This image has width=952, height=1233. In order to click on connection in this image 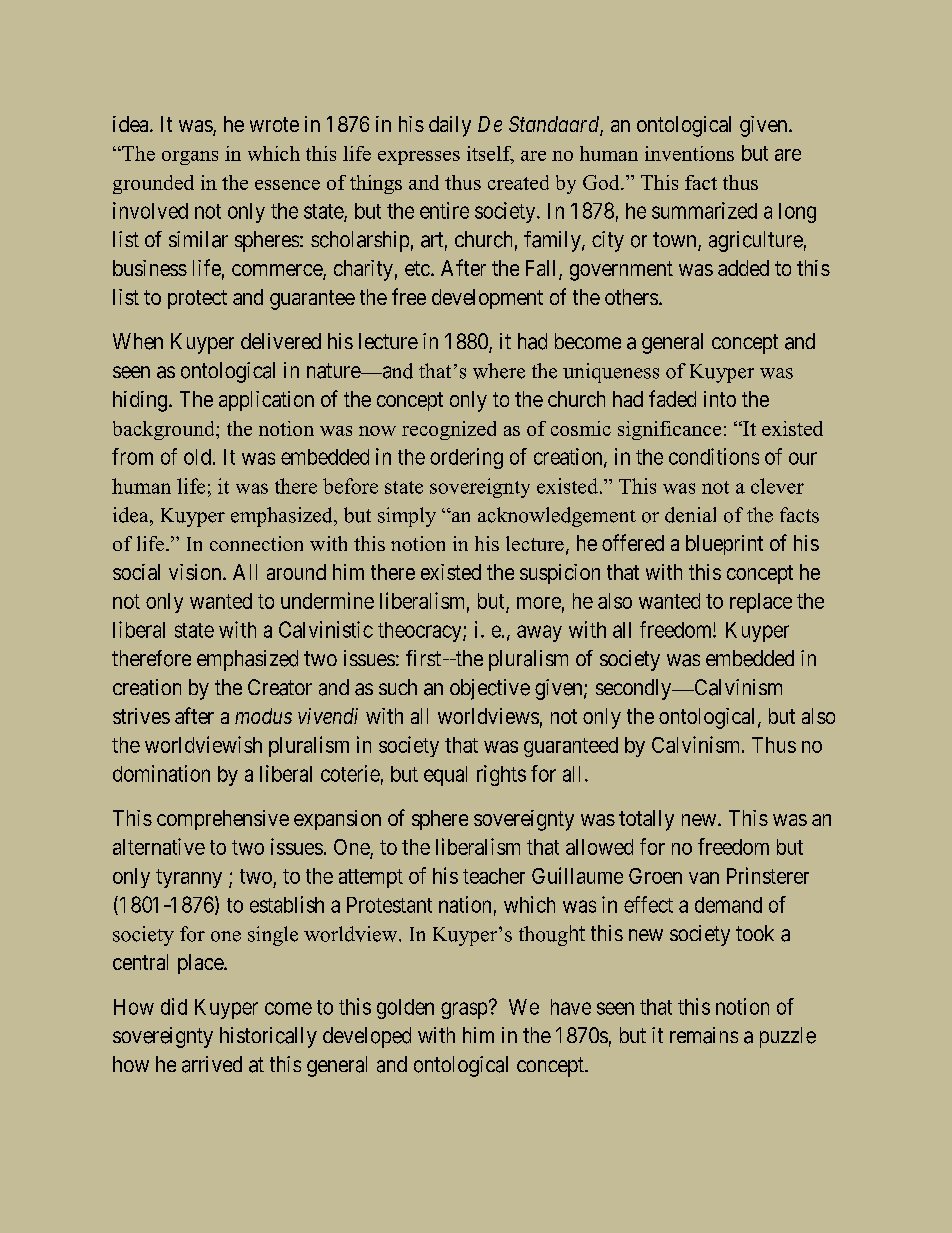, I will do `click(256, 543)`.
